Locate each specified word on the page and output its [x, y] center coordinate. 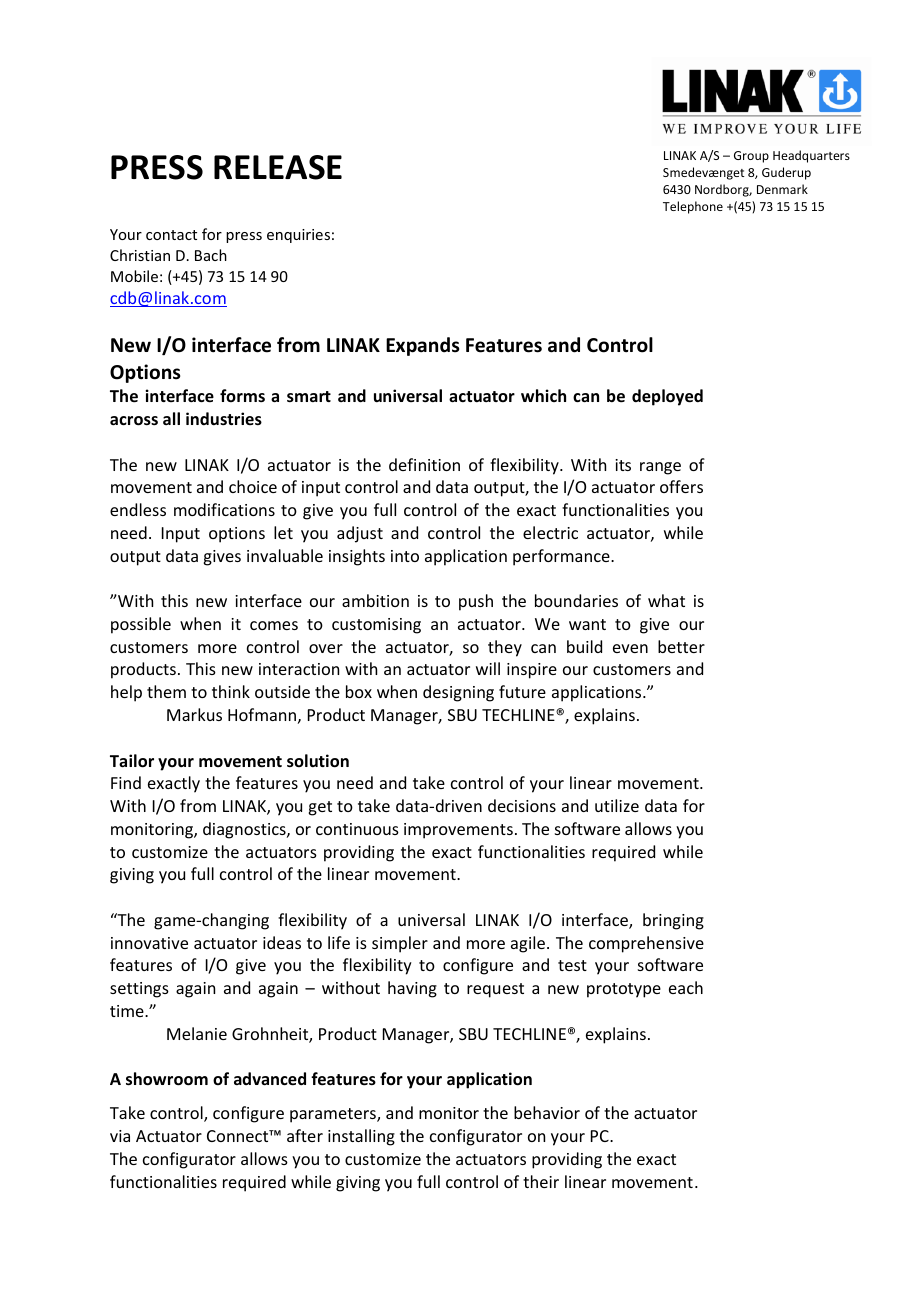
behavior [547, 1112]
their [541, 1181]
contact [171, 235]
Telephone [693, 207]
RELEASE [278, 167]
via [120, 1136]
